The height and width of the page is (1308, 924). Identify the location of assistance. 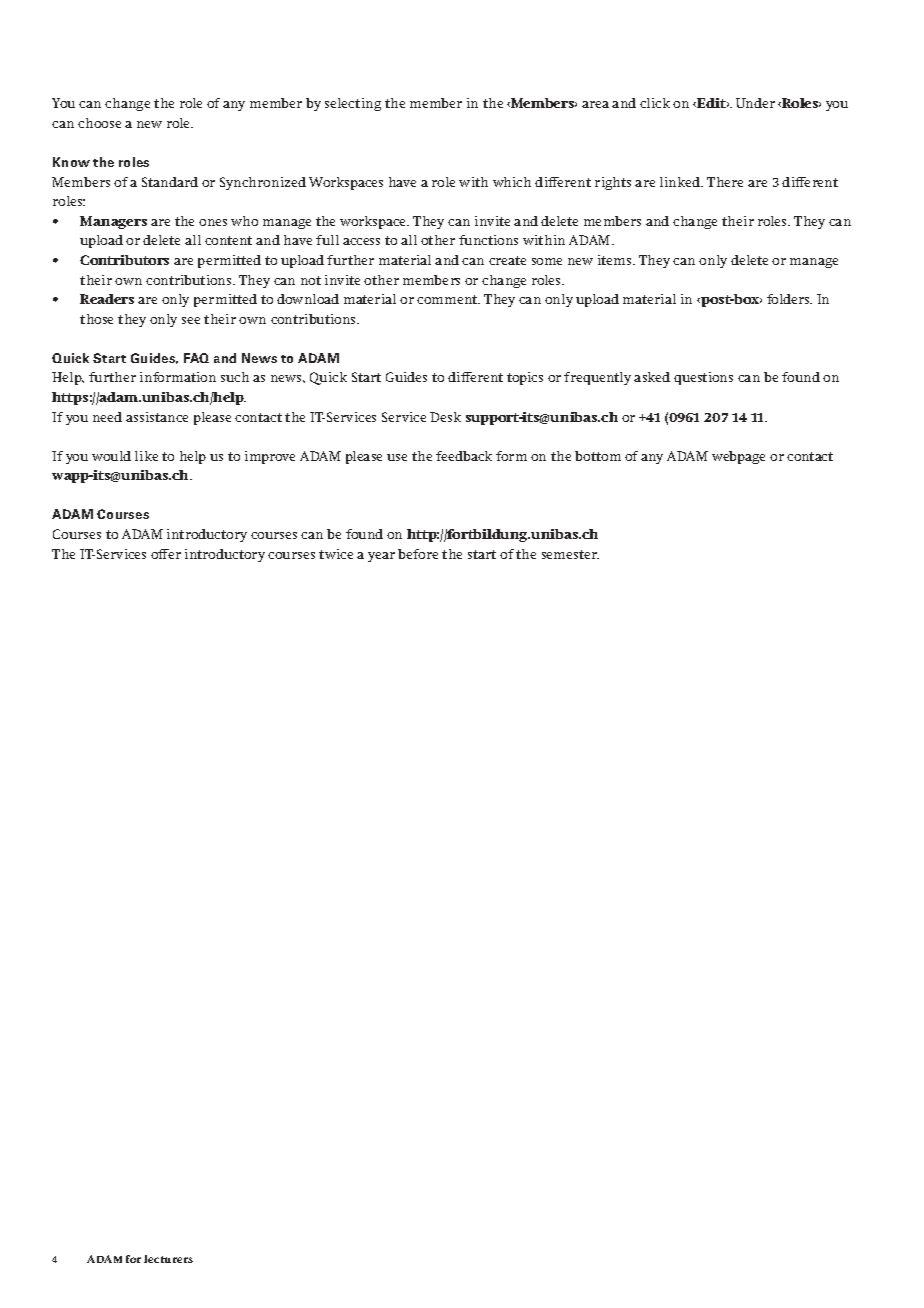
(157, 417).
